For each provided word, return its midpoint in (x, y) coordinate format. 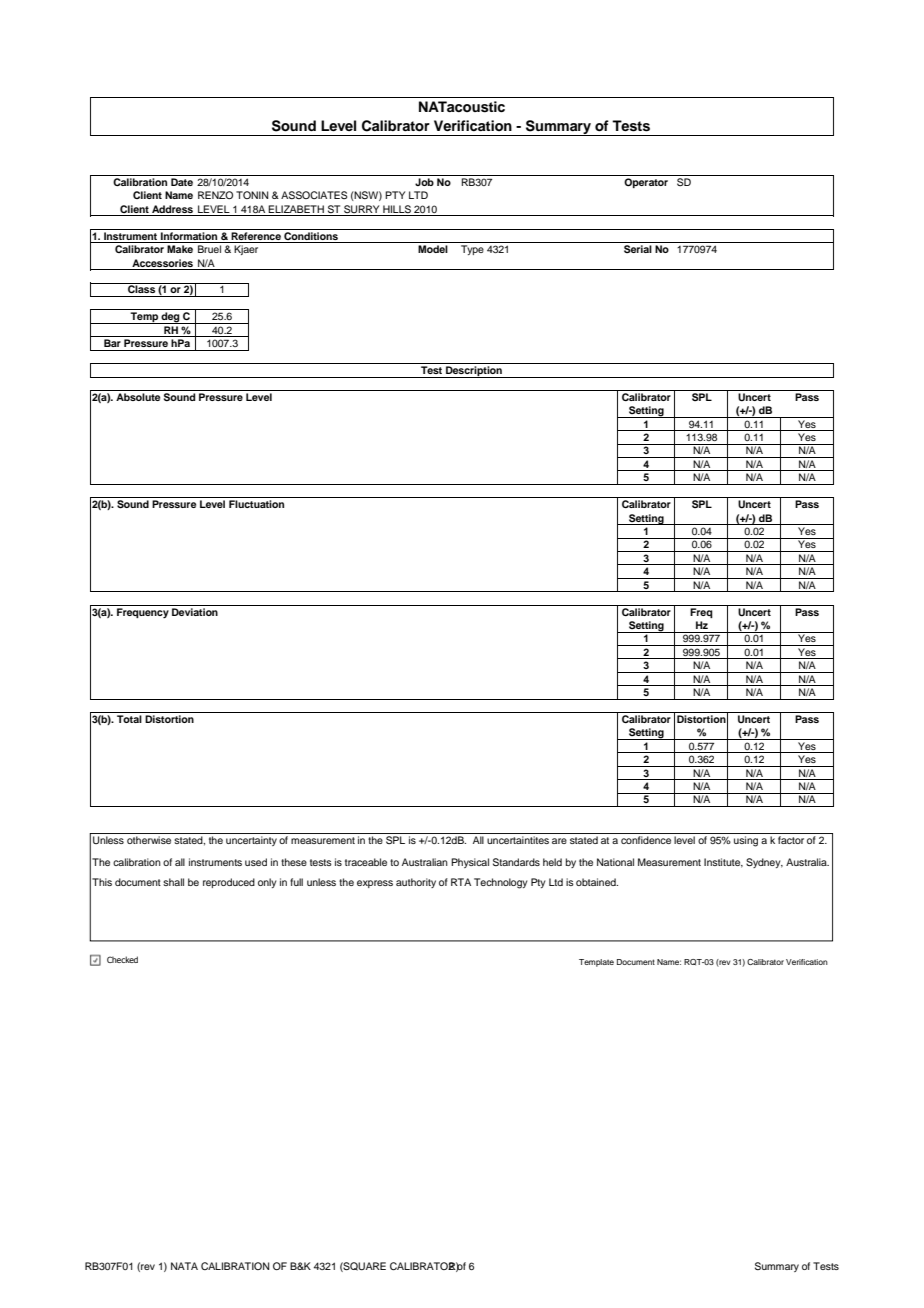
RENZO (215, 195)
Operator (646, 183)
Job (424, 182)
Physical (470, 863)
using (746, 841)
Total (129, 719)
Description (474, 372)
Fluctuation (256, 504)
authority (416, 883)
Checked (122, 959)
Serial (638, 249)
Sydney (764, 863)
